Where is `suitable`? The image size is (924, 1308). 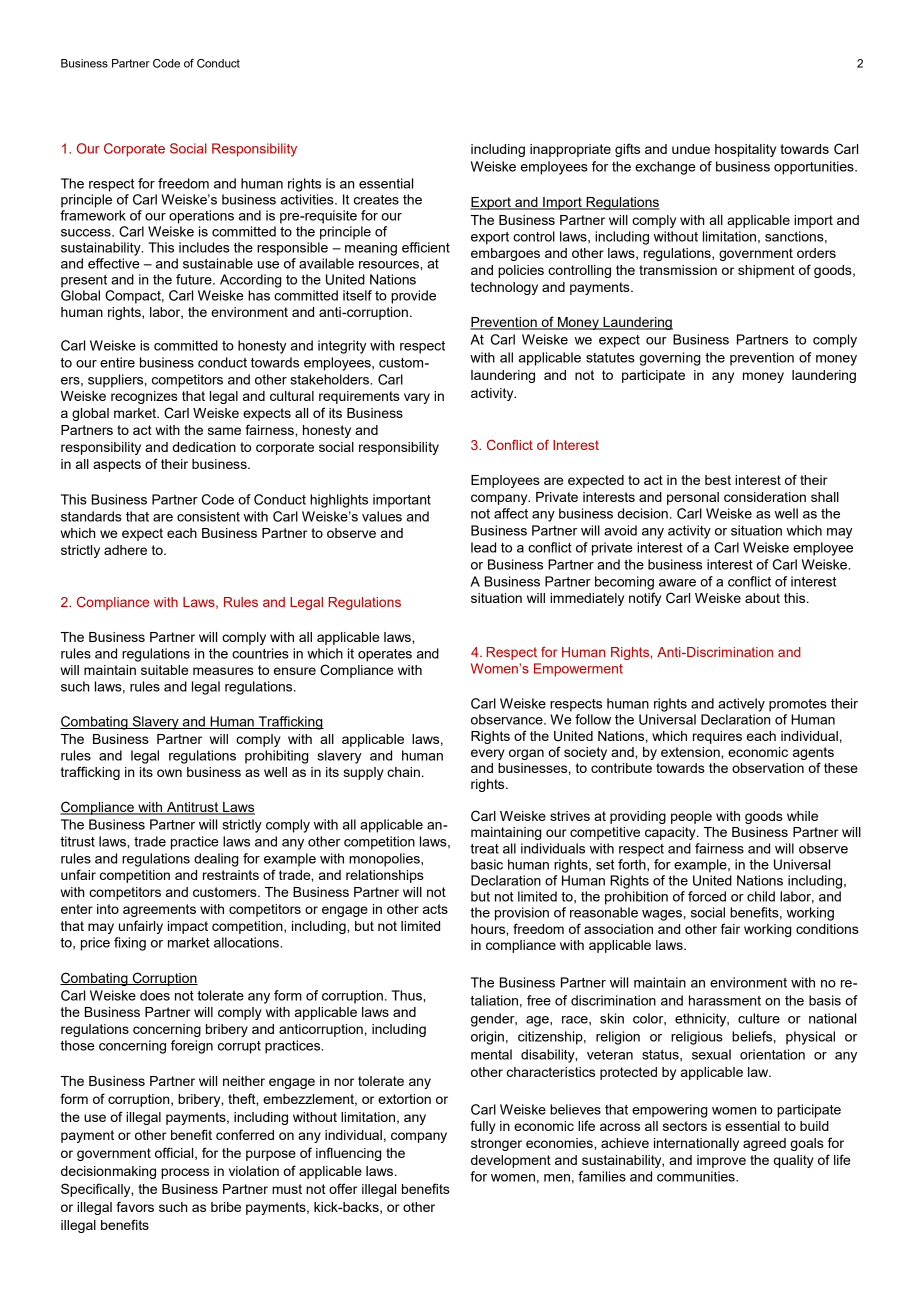 suitable is located at coordinates (164, 670).
